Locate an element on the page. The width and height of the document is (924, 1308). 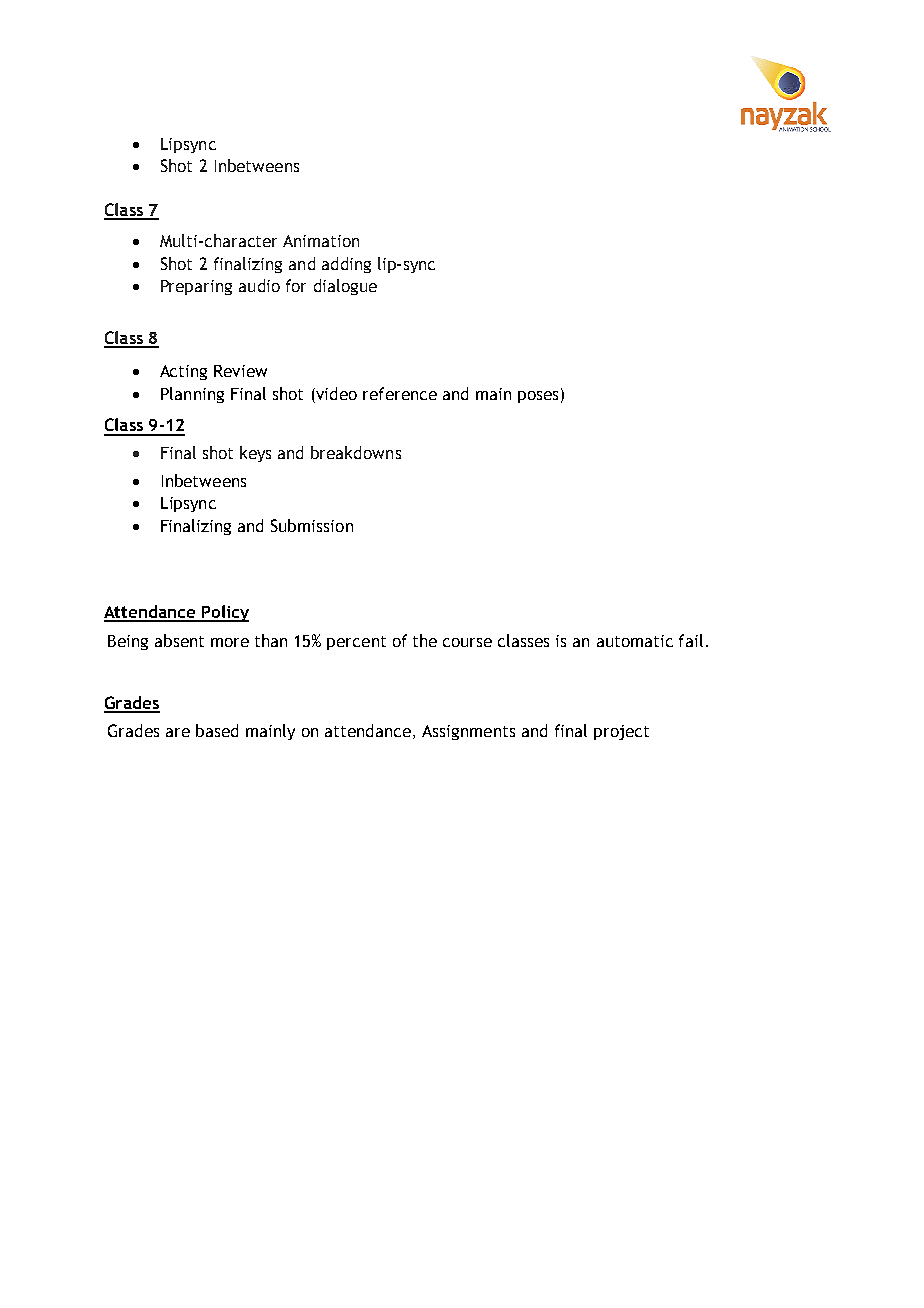
based is located at coordinates (217, 730).
